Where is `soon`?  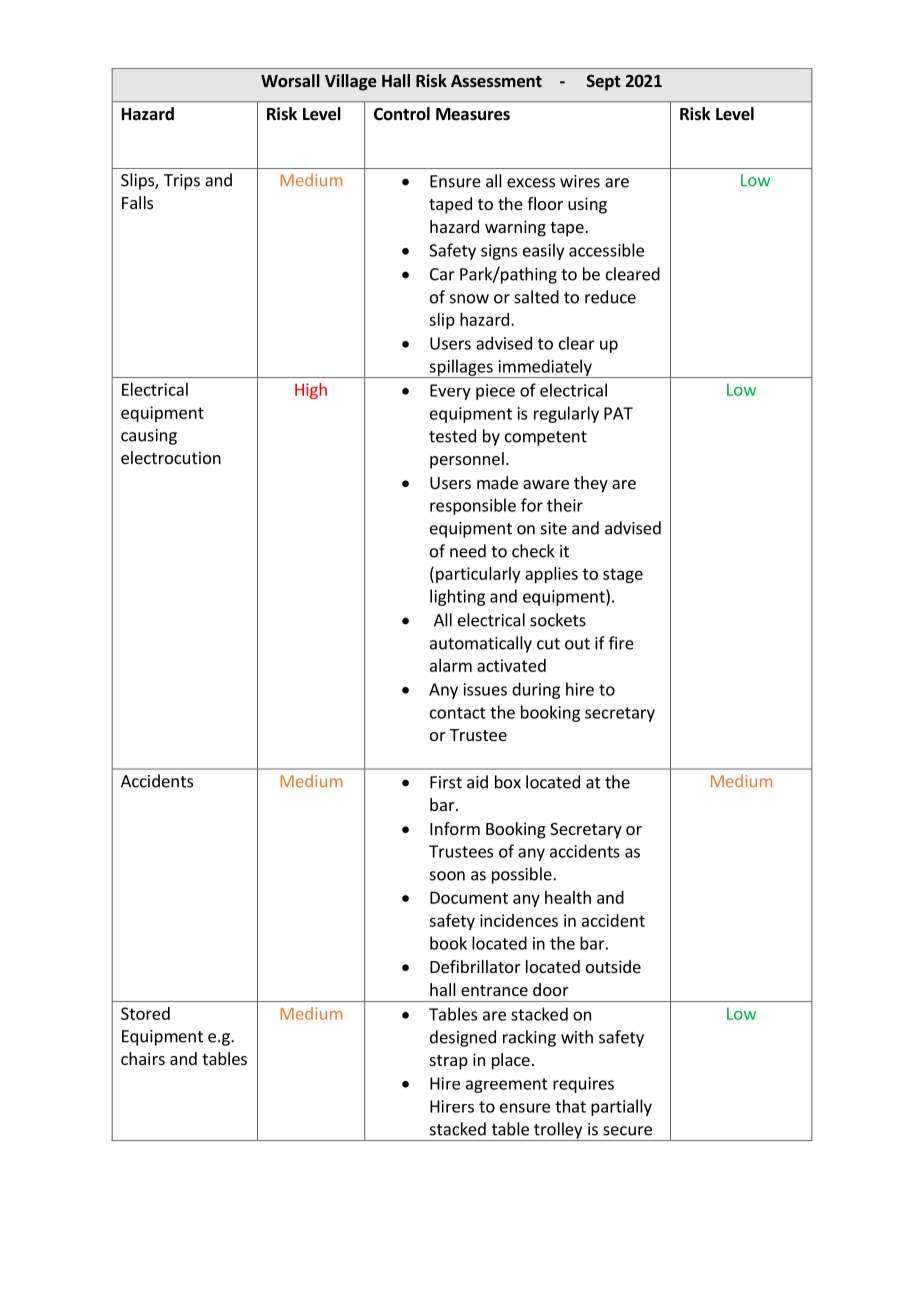
soon is located at coordinates (447, 876).
